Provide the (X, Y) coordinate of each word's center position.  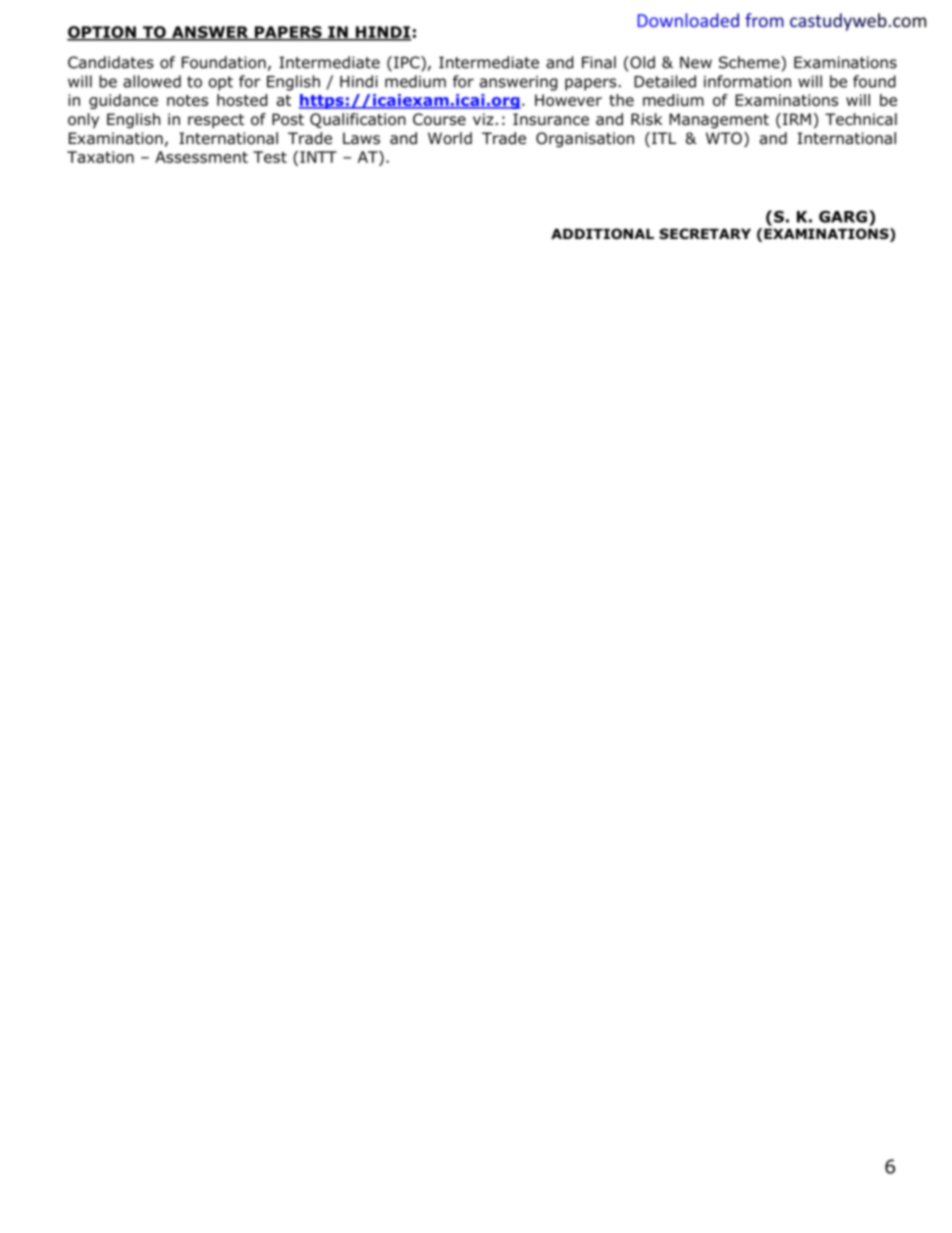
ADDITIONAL (602, 233)
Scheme (750, 62)
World (450, 138)
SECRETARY (705, 233)
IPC (408, 63)
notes (187, 100)
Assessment (201, 157)
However (568, 100)
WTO (724, 138)
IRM (797, 119)
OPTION (102, 33)
